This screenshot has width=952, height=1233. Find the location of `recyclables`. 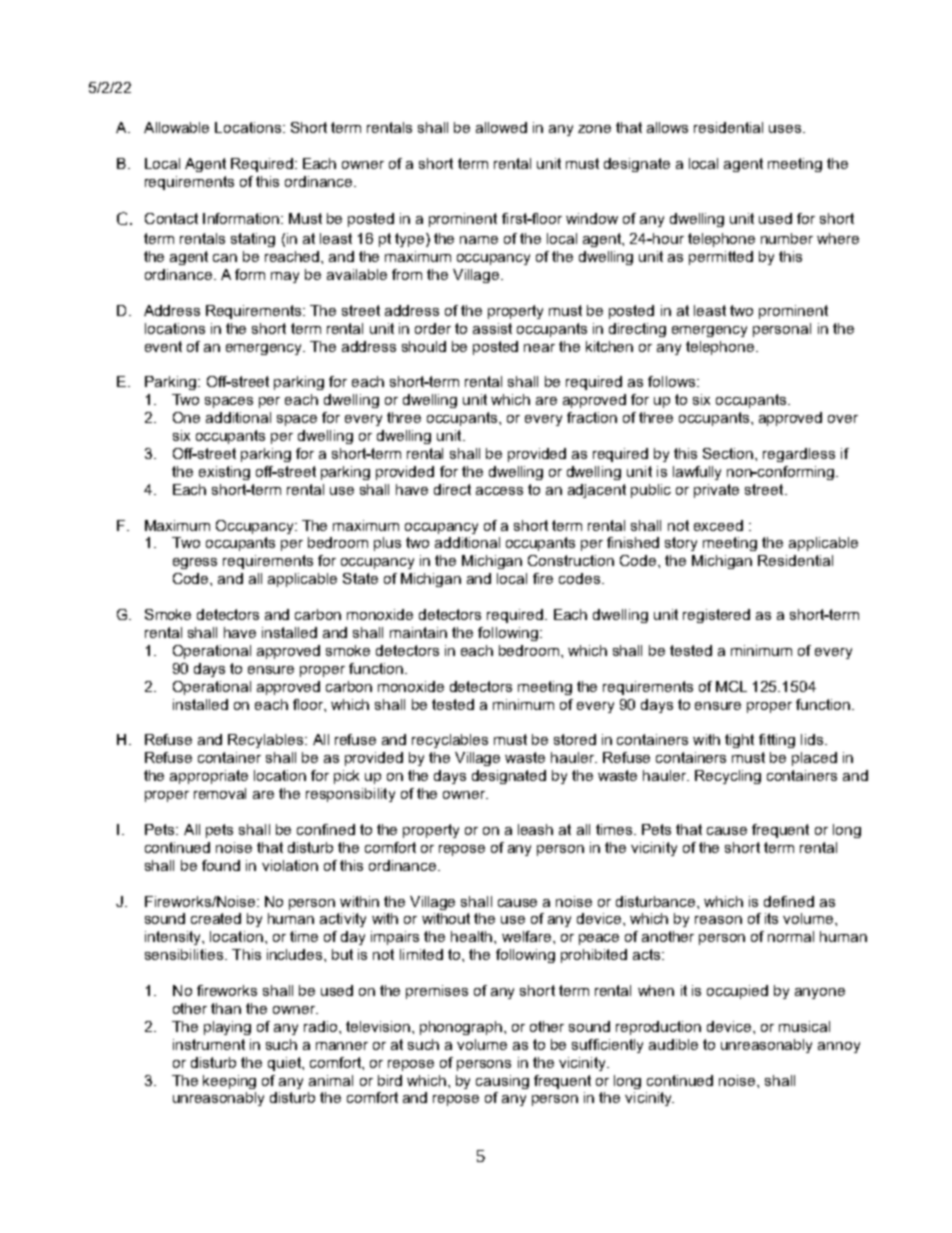

recyclables is located at coordinates (450, 741).
